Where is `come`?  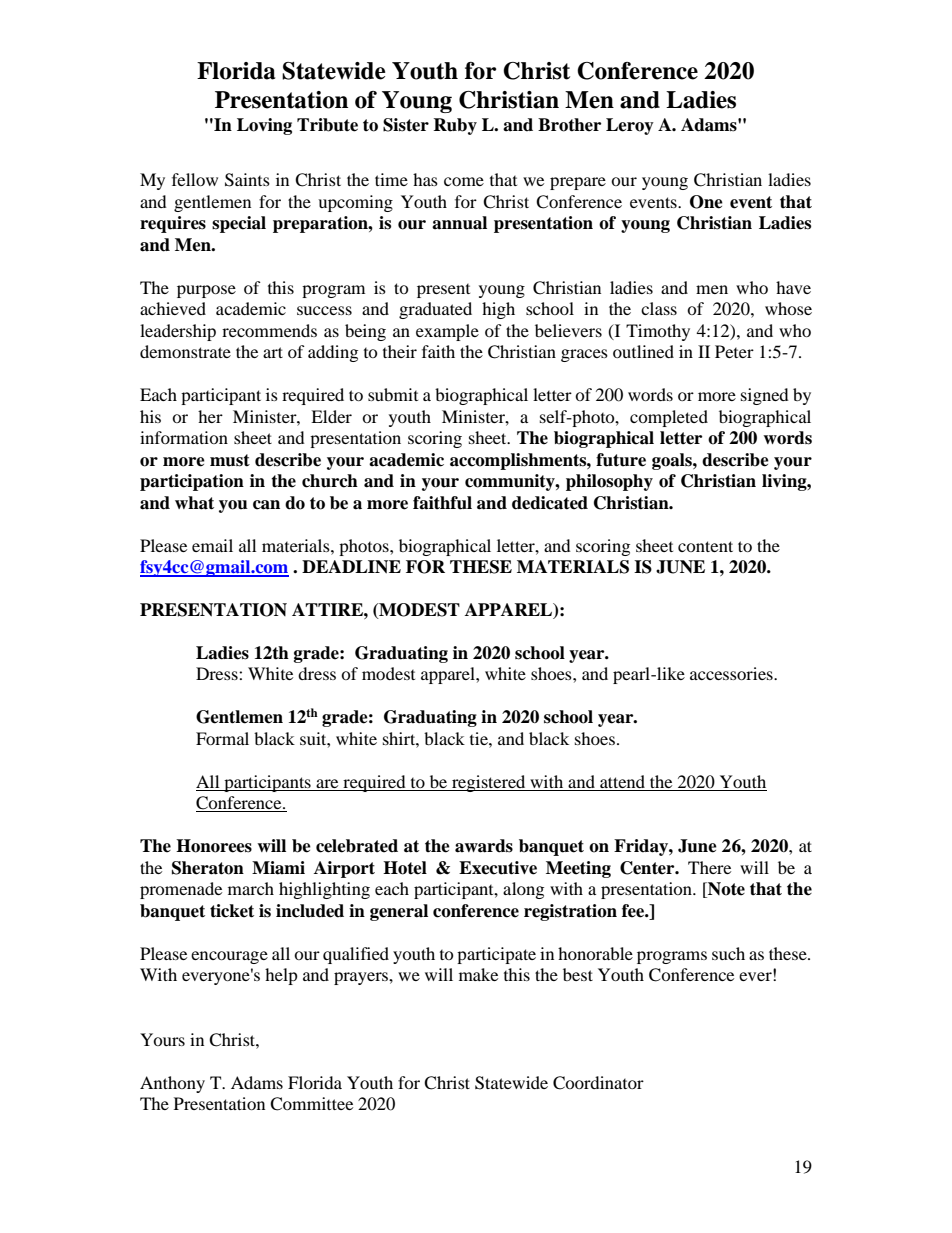
come is located at coordinates (464, 181).
